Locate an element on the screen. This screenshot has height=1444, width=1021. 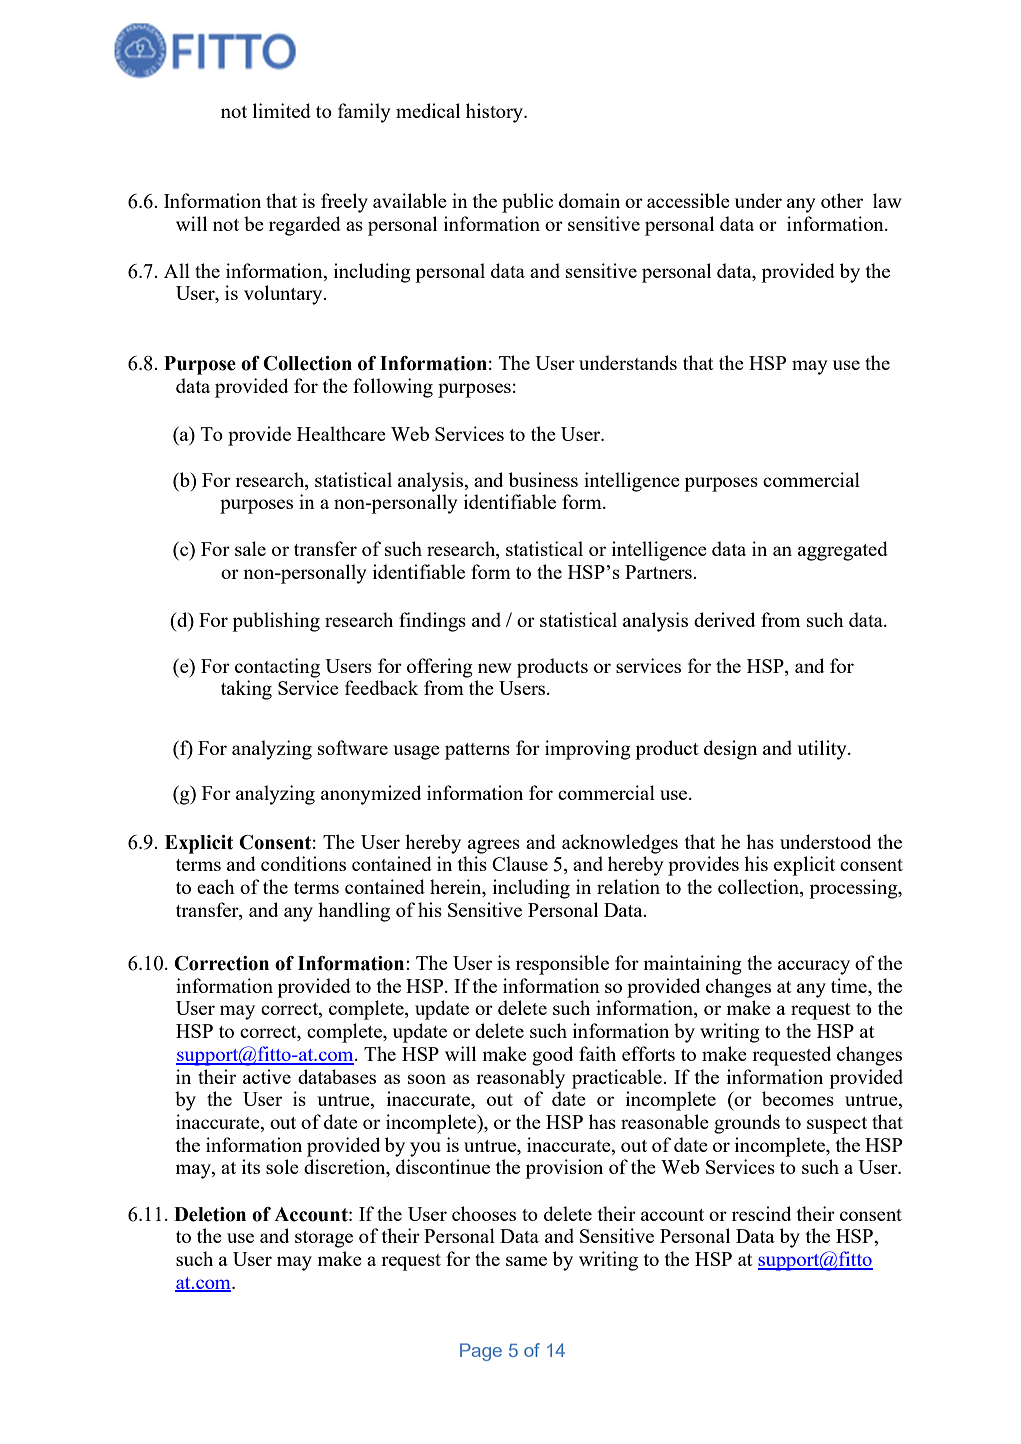
responsible is located at coordinates (562, 965).
